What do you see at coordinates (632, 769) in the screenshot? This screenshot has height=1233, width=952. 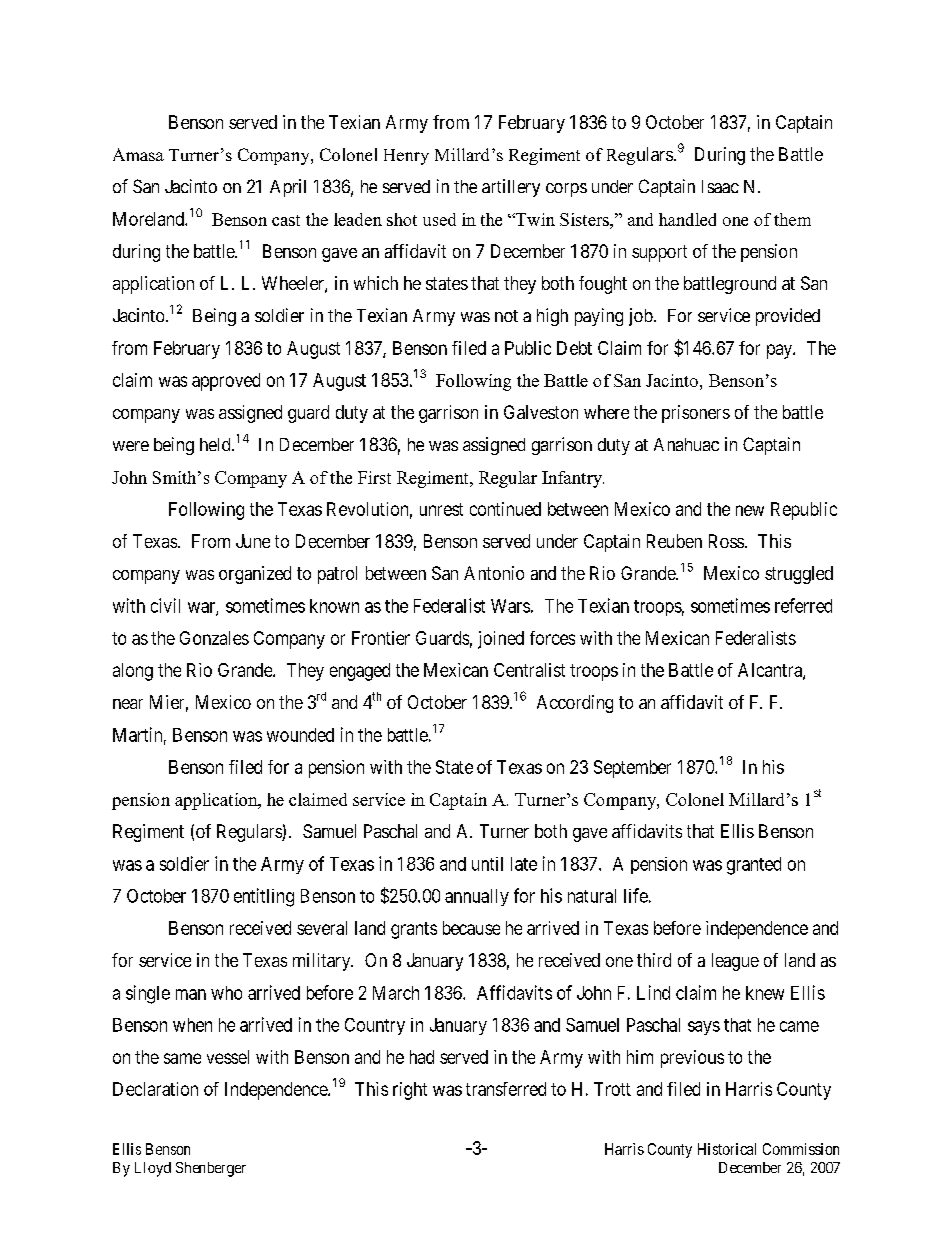 I see `September` at bounding box center [632, 769].
